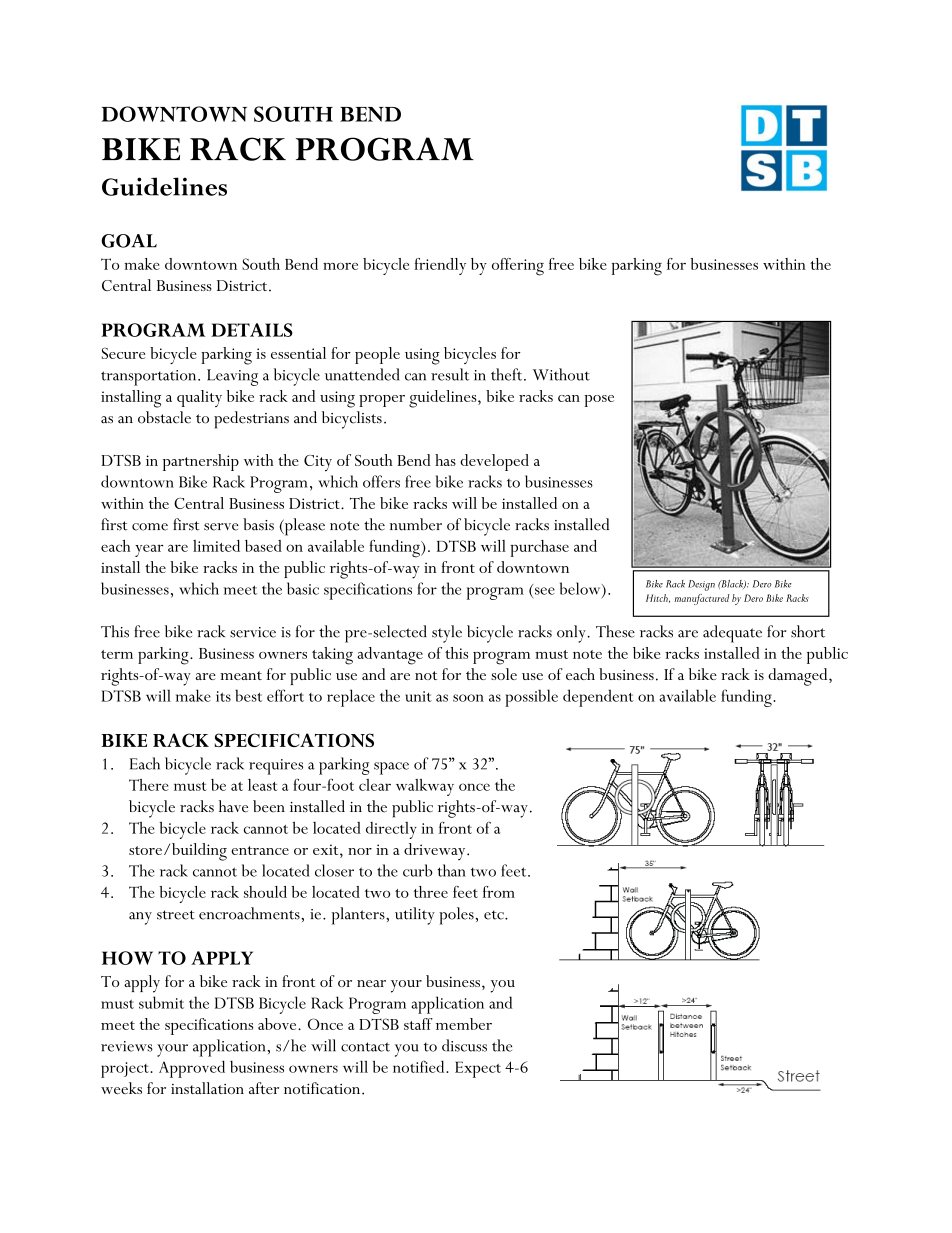  Describe the element at coordinates (478, 1069) in the screenshot. I see `Expect` at that location.
